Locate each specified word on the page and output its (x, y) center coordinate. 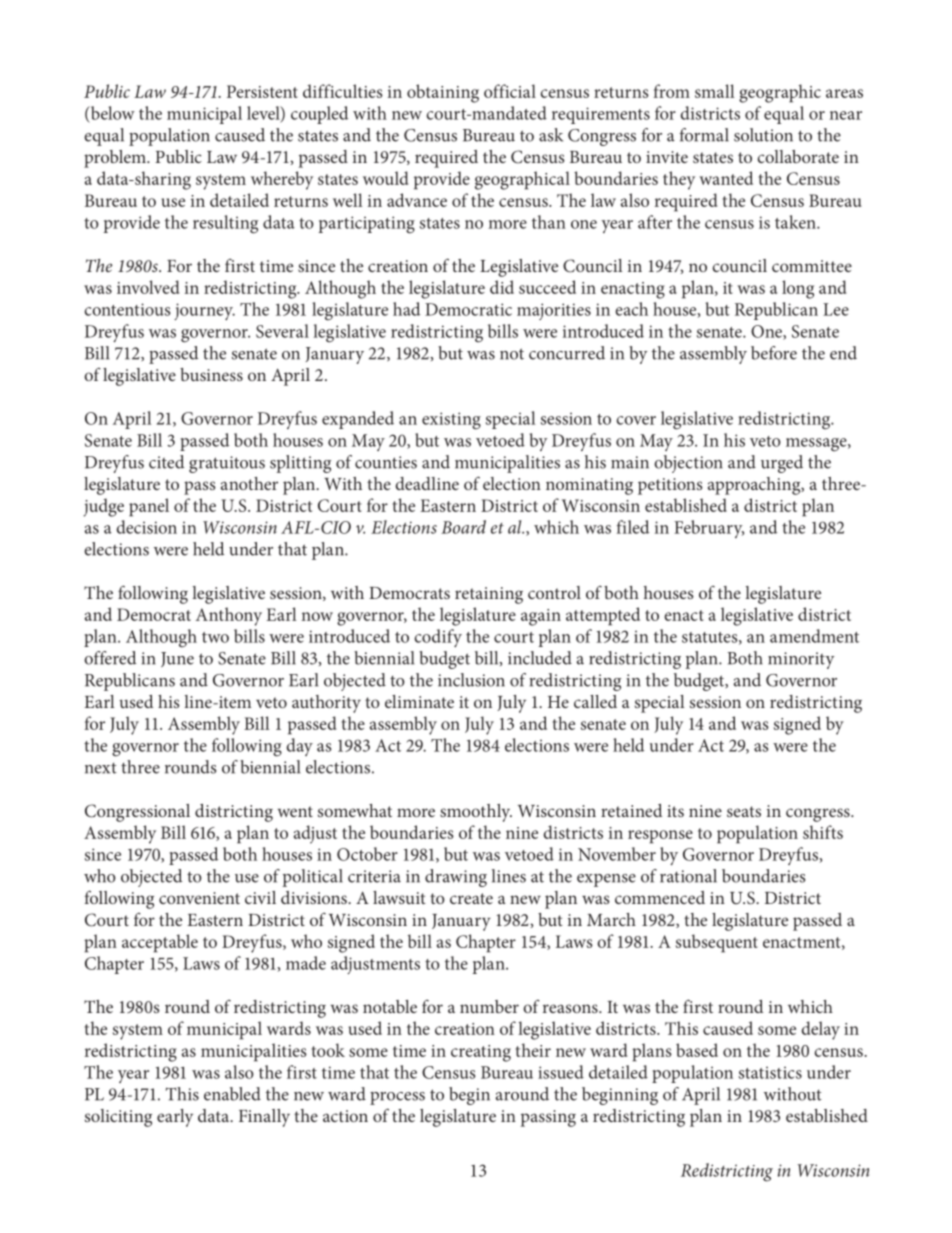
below (111, 114)
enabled (232, 1094)
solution (763, 135)
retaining (489, 595)
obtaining (443, 93)
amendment (814, 636)
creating (481, 1053)
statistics (770, 1072)
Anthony (229, 616)
